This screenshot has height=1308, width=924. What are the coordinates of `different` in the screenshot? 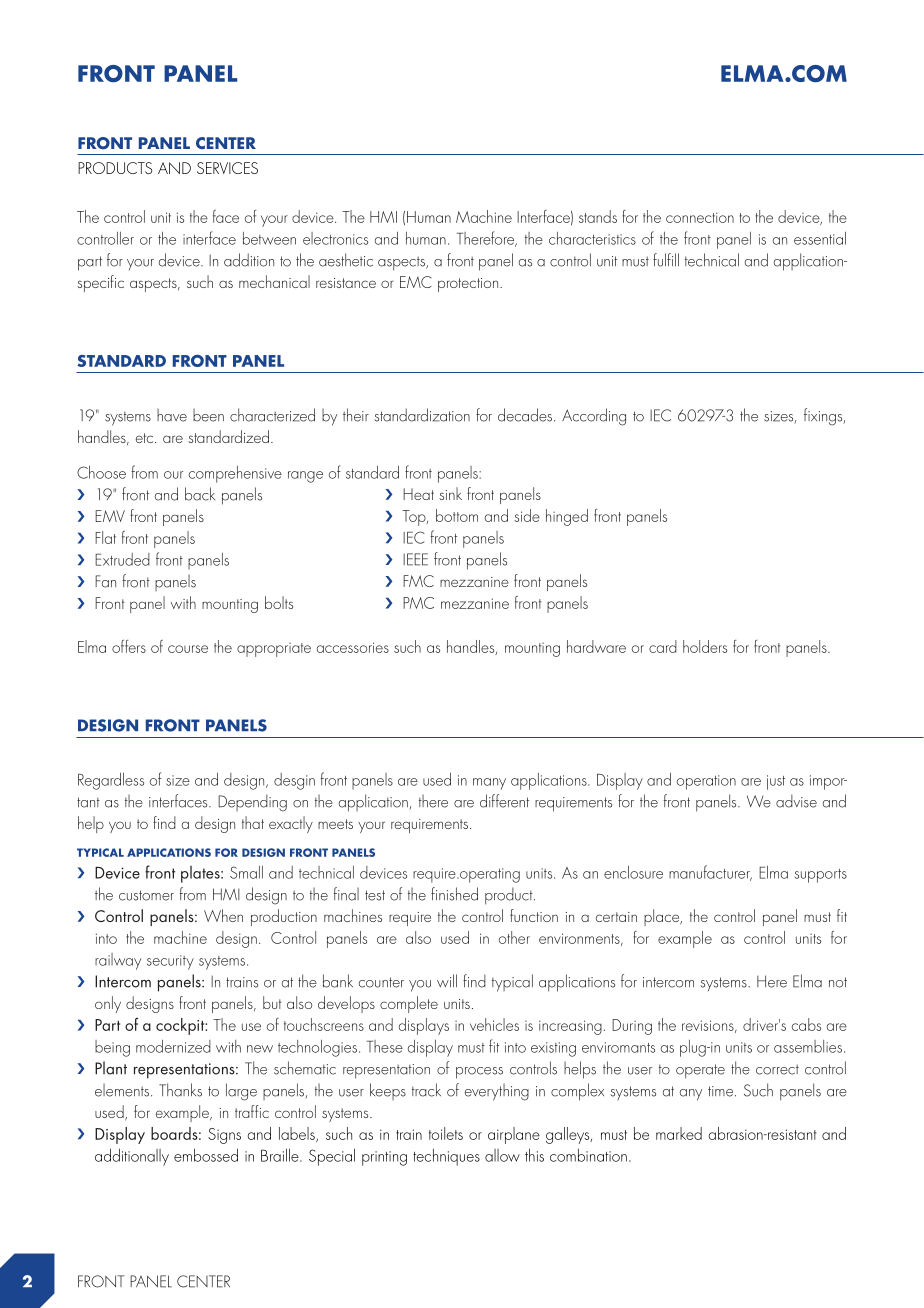 It's located at (504, 801).
